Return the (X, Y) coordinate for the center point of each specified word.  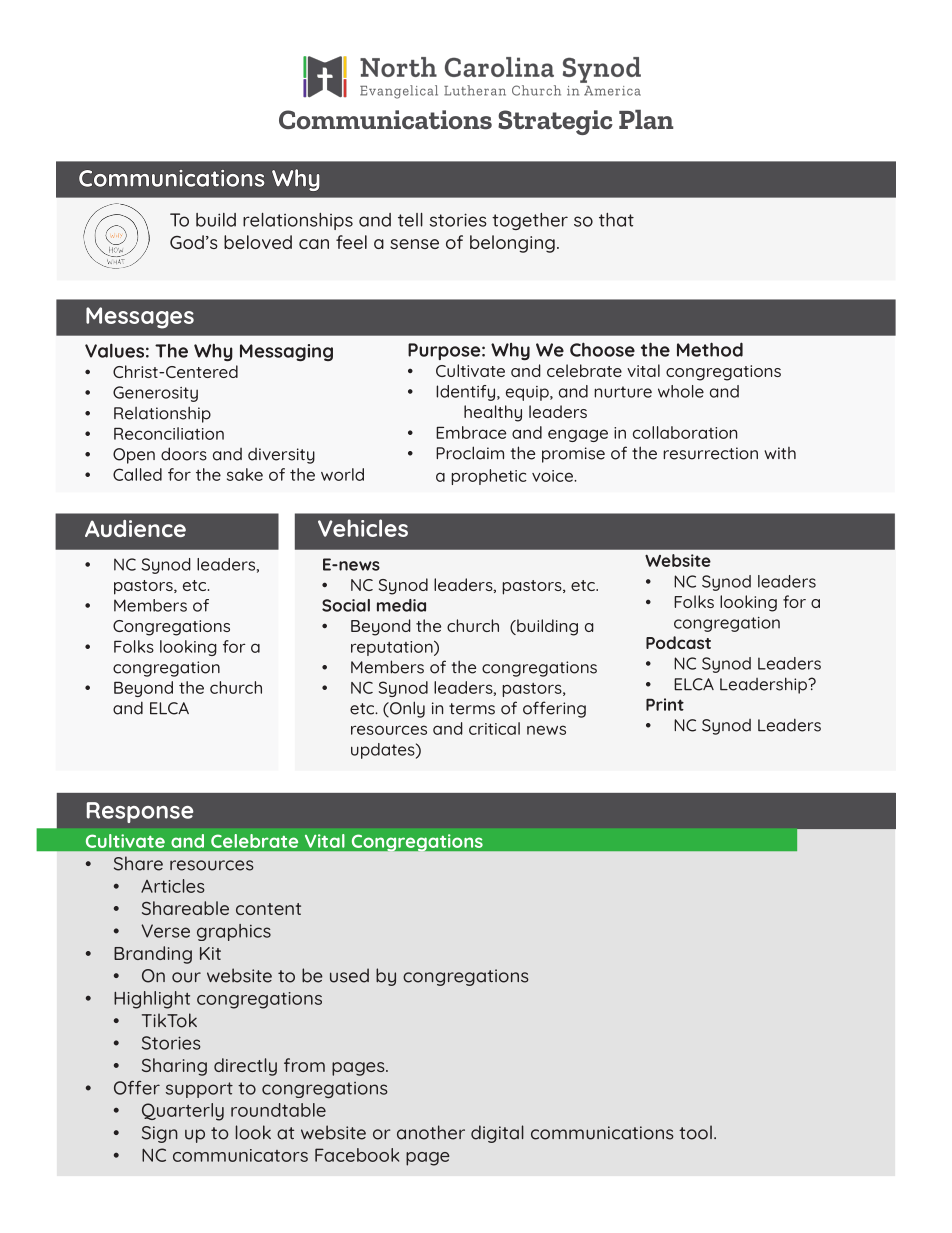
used (349, 975)
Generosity (155, 394)
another (431, 1132)
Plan (646, 119)
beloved (258, 242)
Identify (467, 393)
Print (665, 704)
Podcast (678, 642)
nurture (623, 392)
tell (410, 220)
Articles (173, 886)
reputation (393, 648)
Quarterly (183, 1112)
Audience (135, 528)
